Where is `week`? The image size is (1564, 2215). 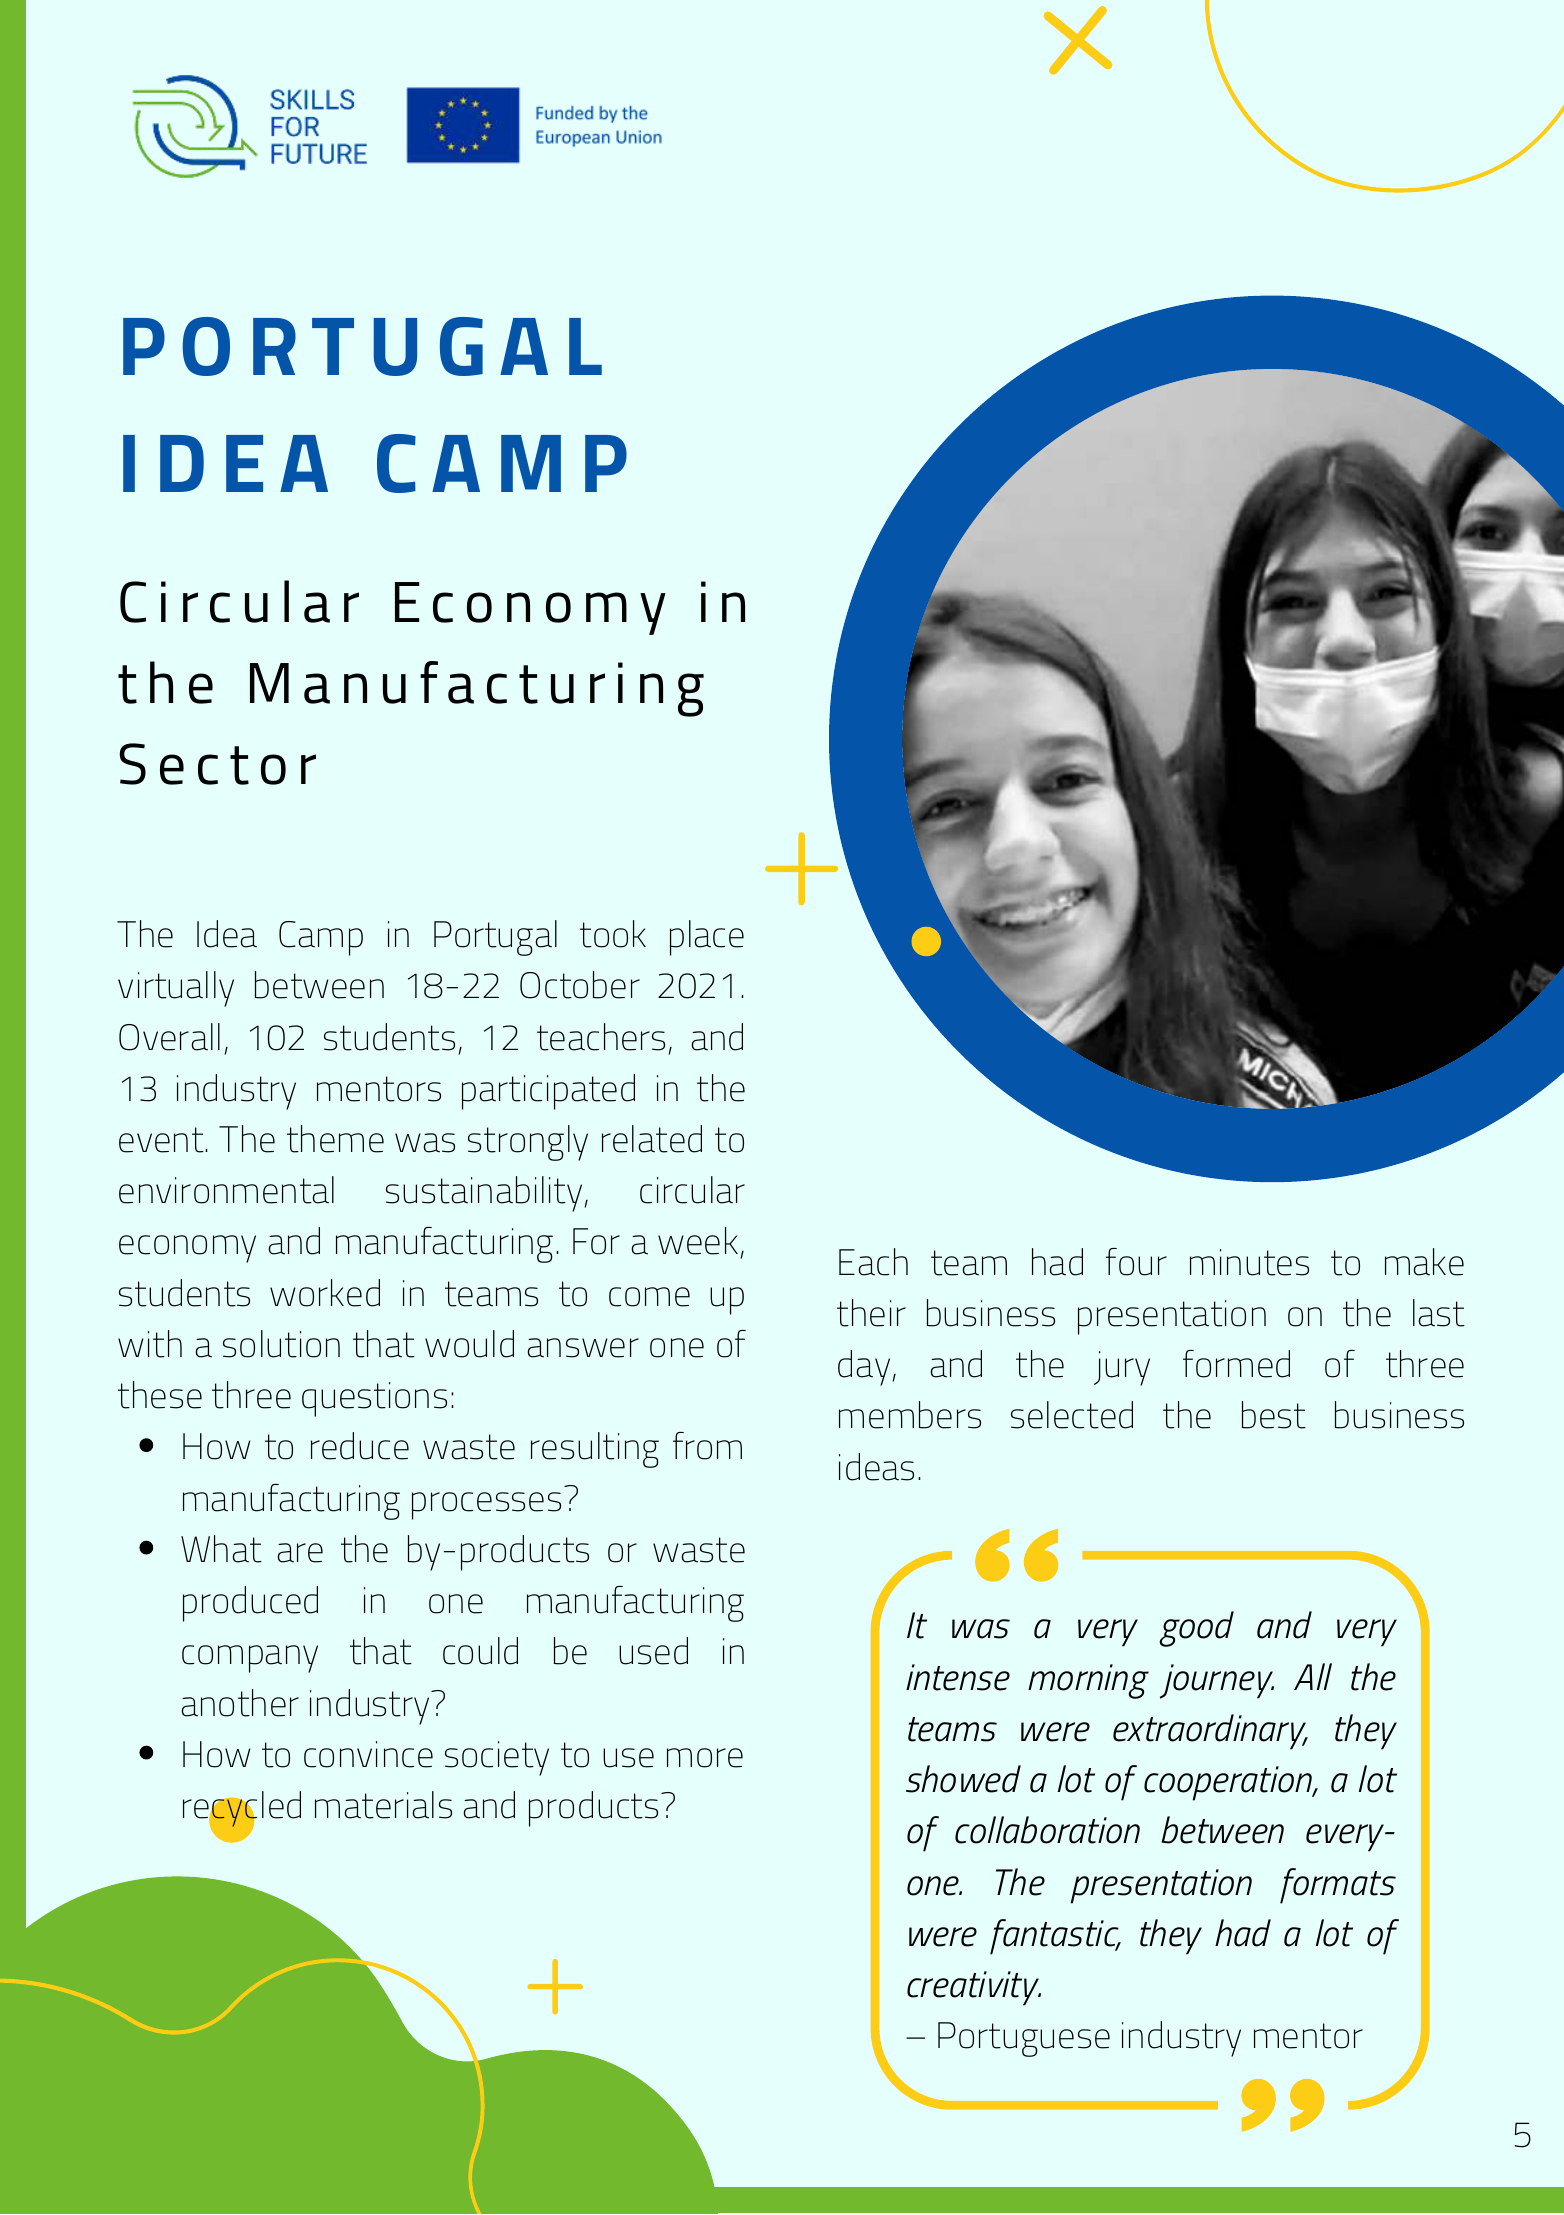 week is located at coordinates (698, 1241).
